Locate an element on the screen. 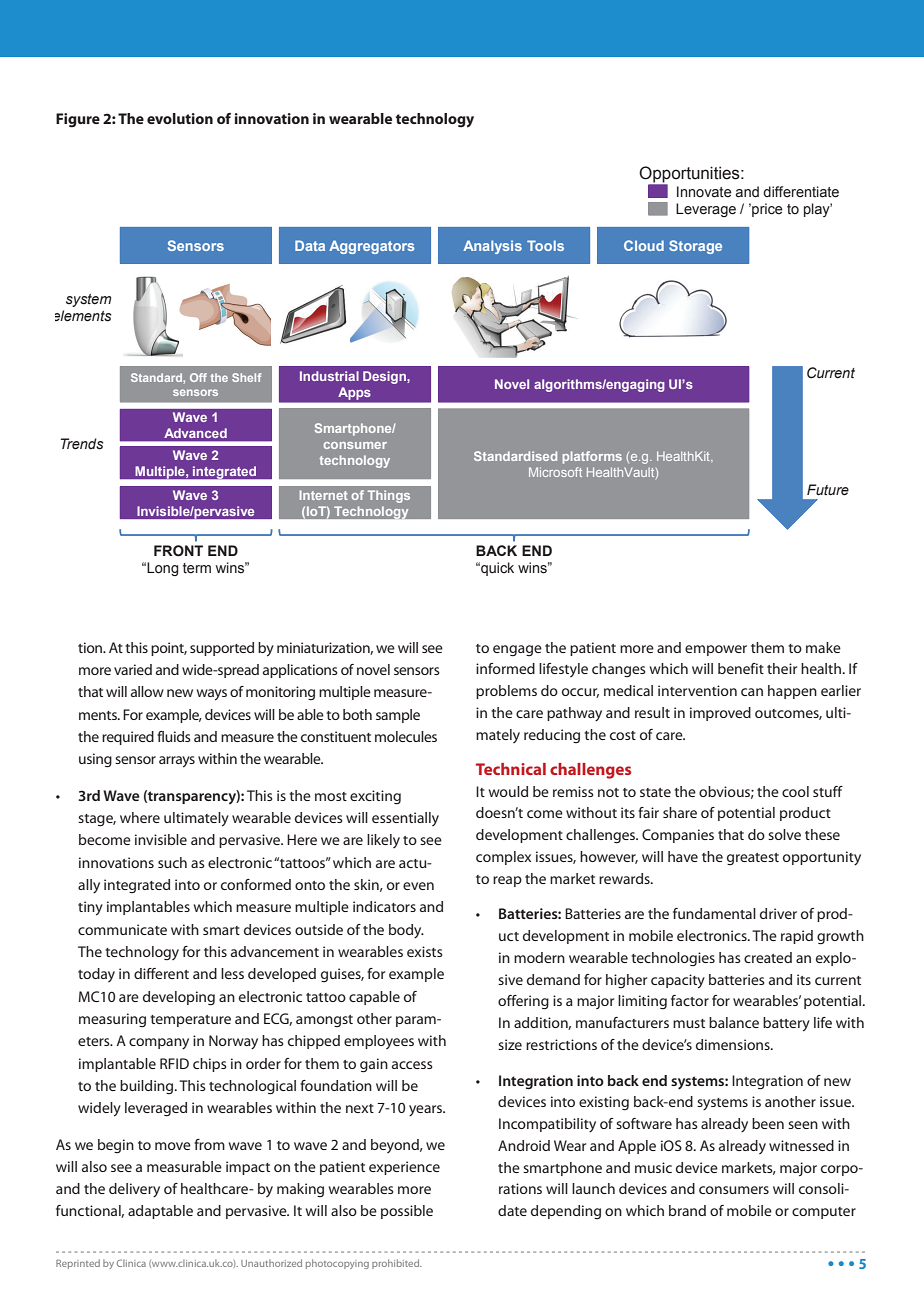  Future is located at coordinates (828, 490).
